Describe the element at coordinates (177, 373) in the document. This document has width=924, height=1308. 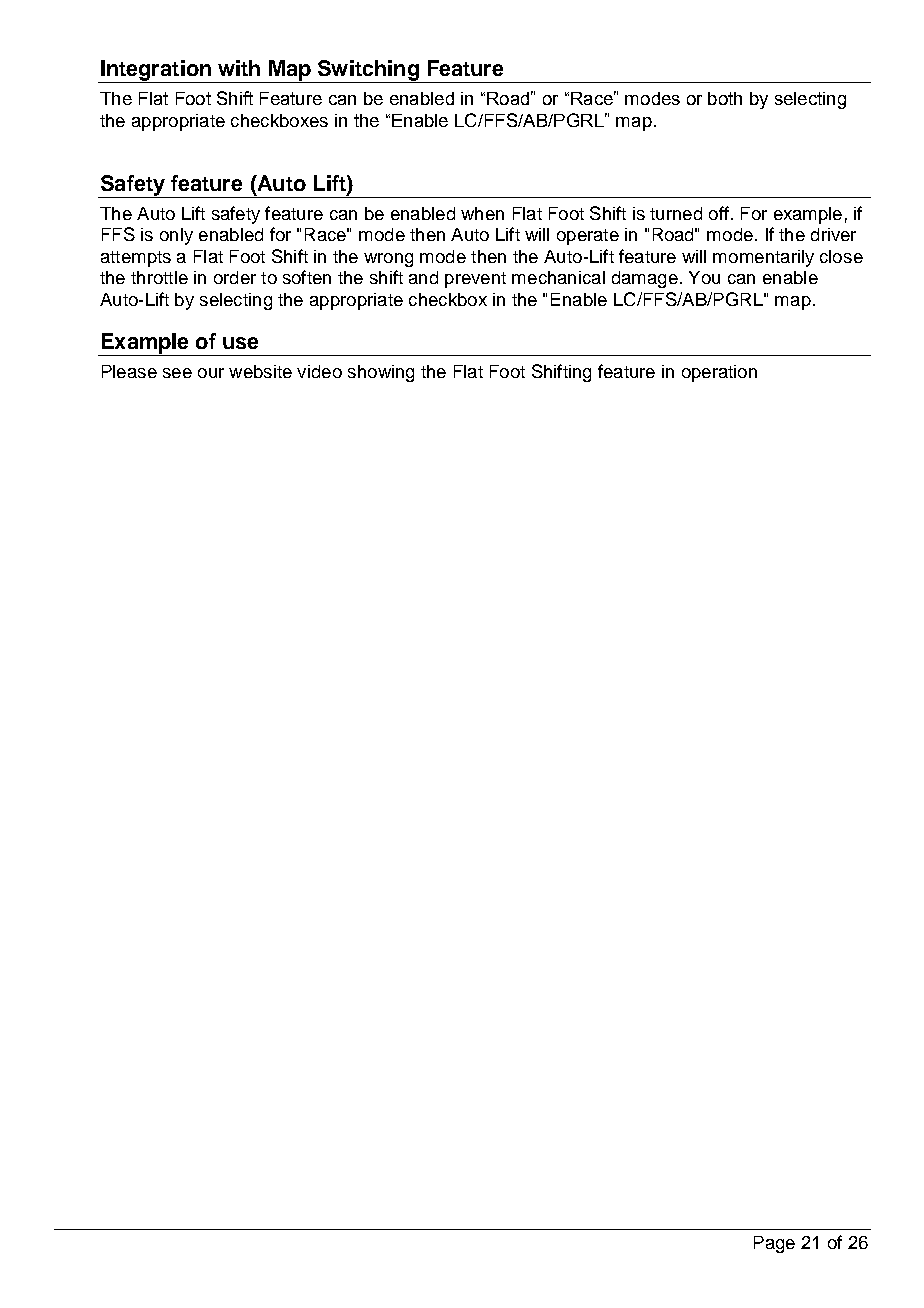
I see `see` at that location.
